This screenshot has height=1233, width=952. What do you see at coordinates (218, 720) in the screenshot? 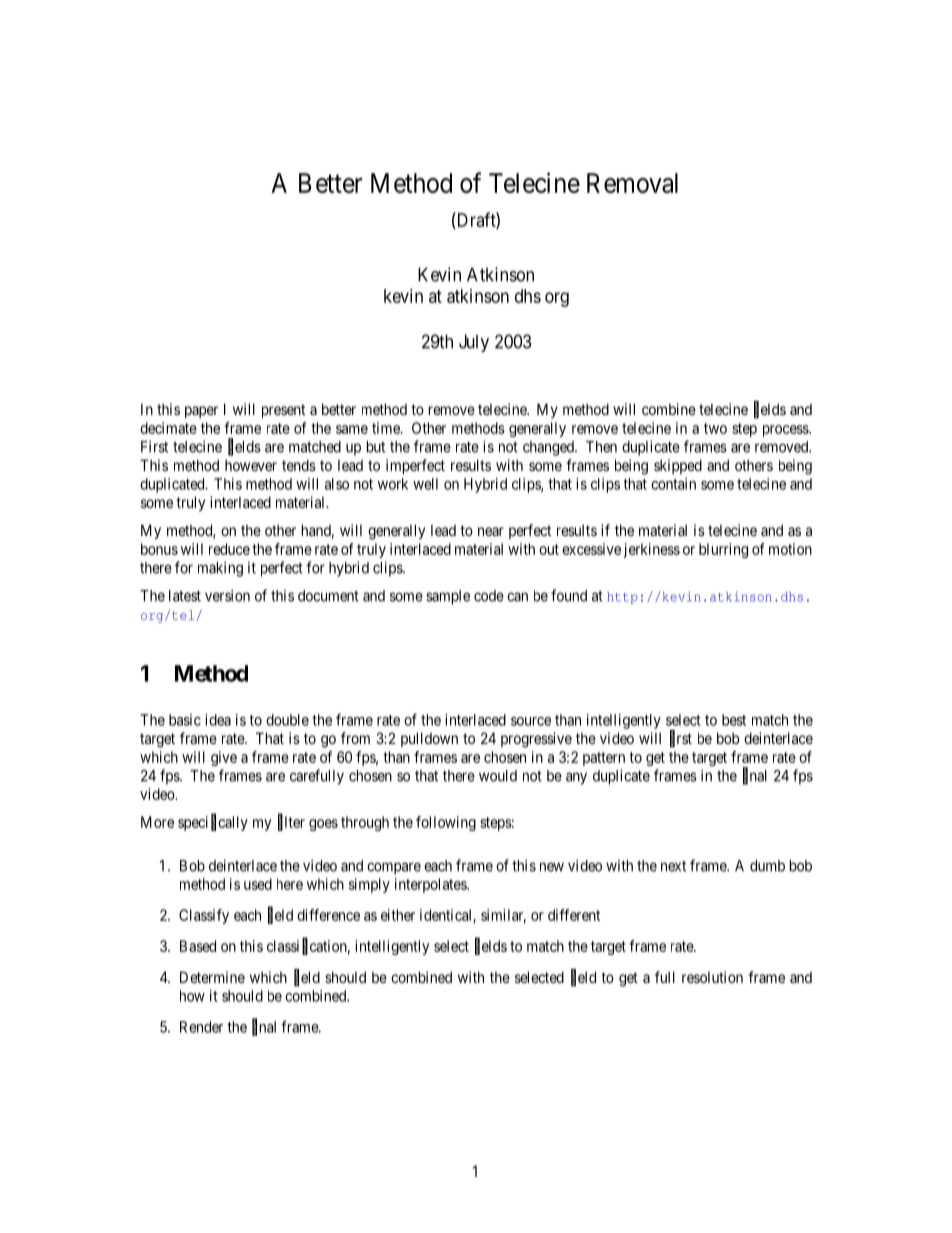
I see `idea` at bounding box center [218, 720].
